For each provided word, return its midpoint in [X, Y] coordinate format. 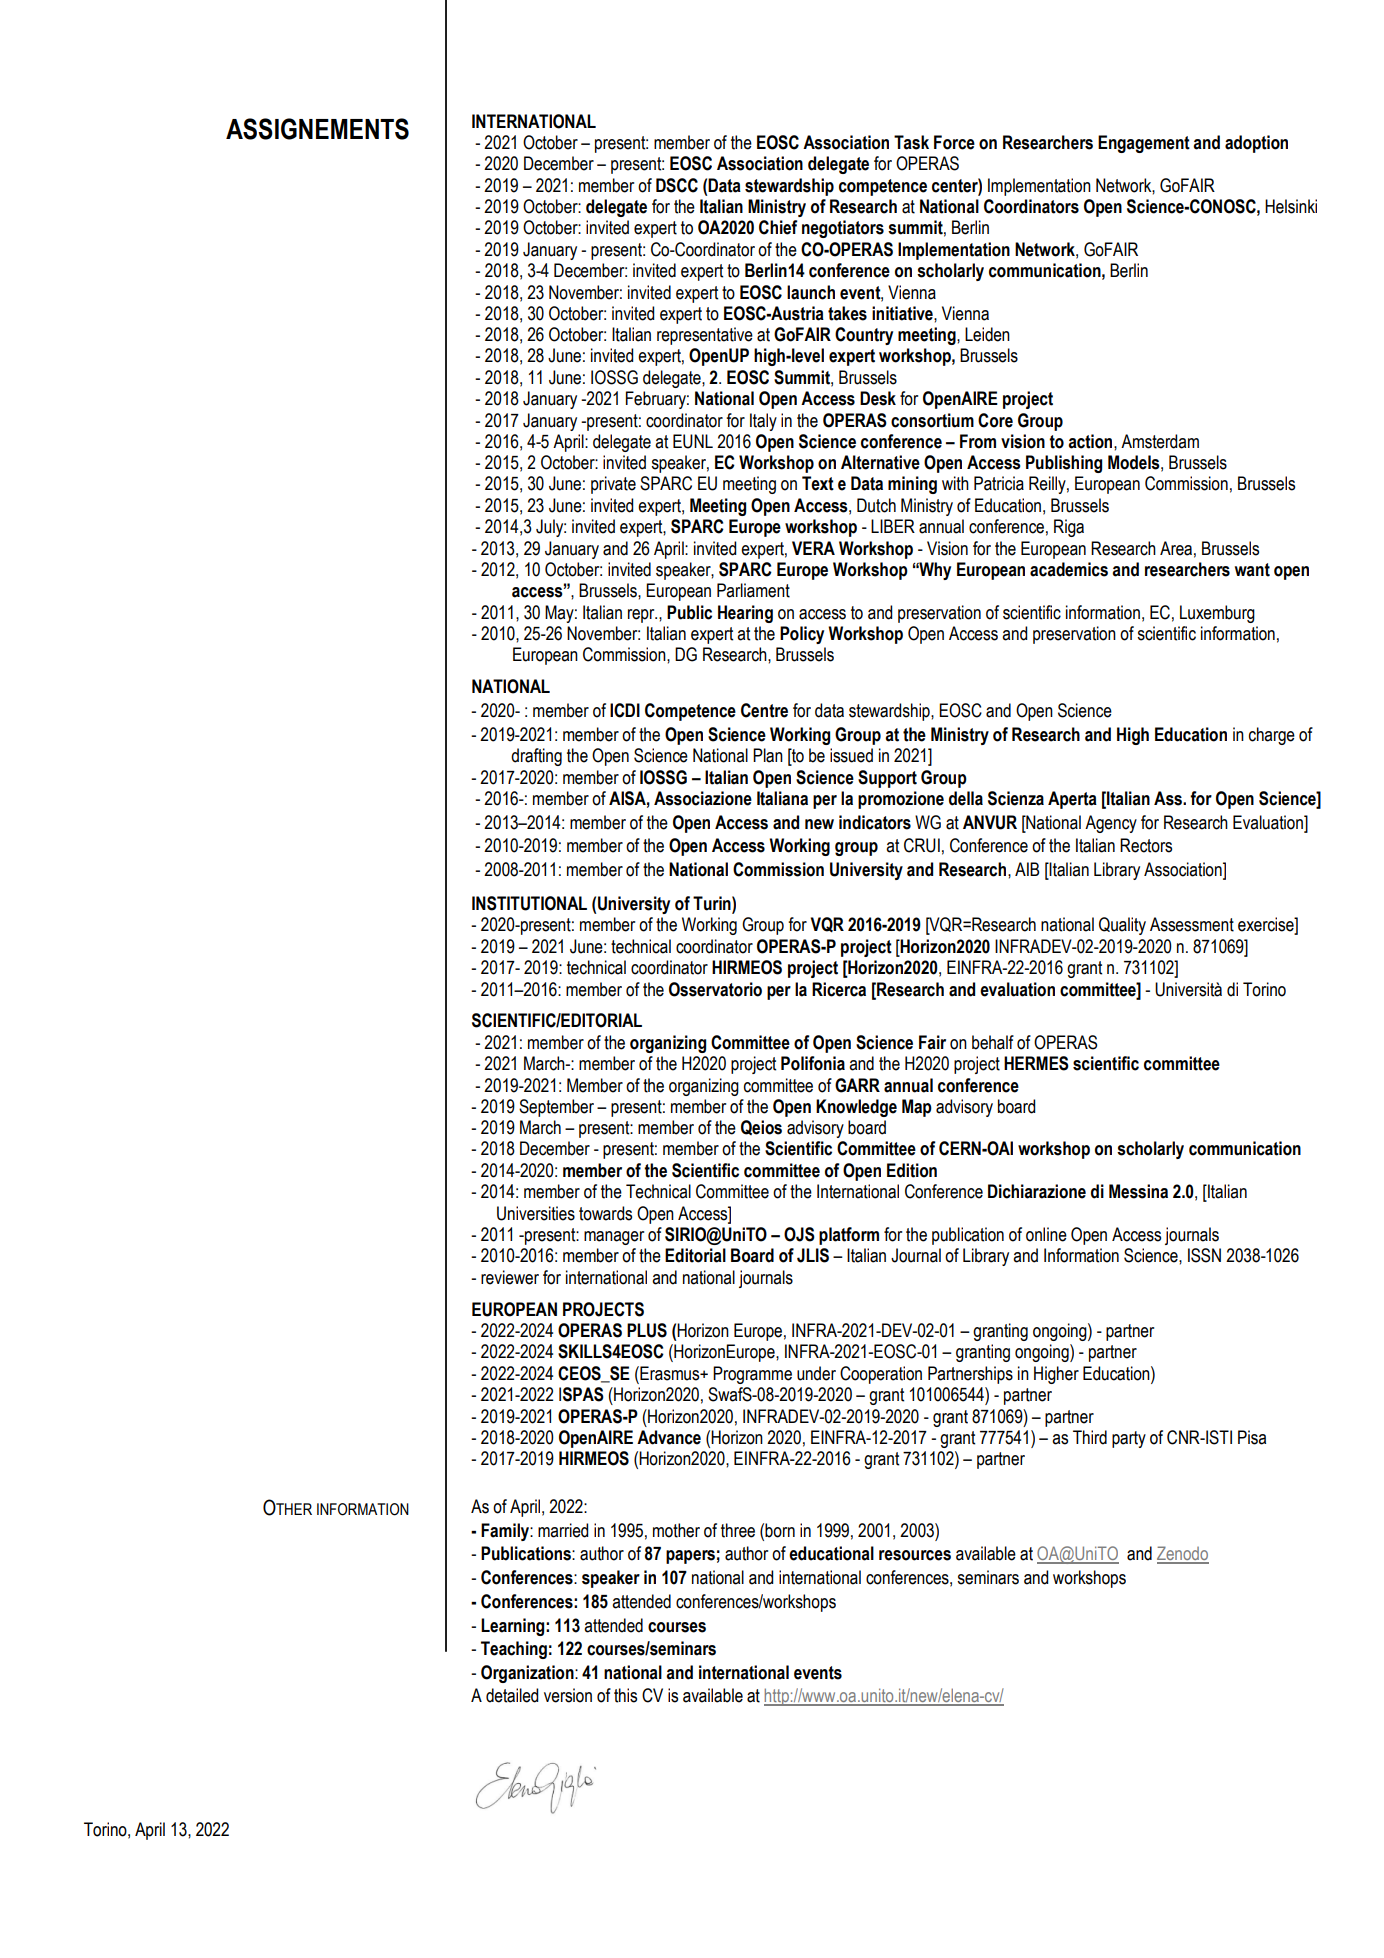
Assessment [1192, 924]
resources [915, 1555]
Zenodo [1183, 1554]
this [625, 1695]
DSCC [677, 185]
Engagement [1144, 144]
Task [911, 142]
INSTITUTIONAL [529, 903]
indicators [875, 822]
